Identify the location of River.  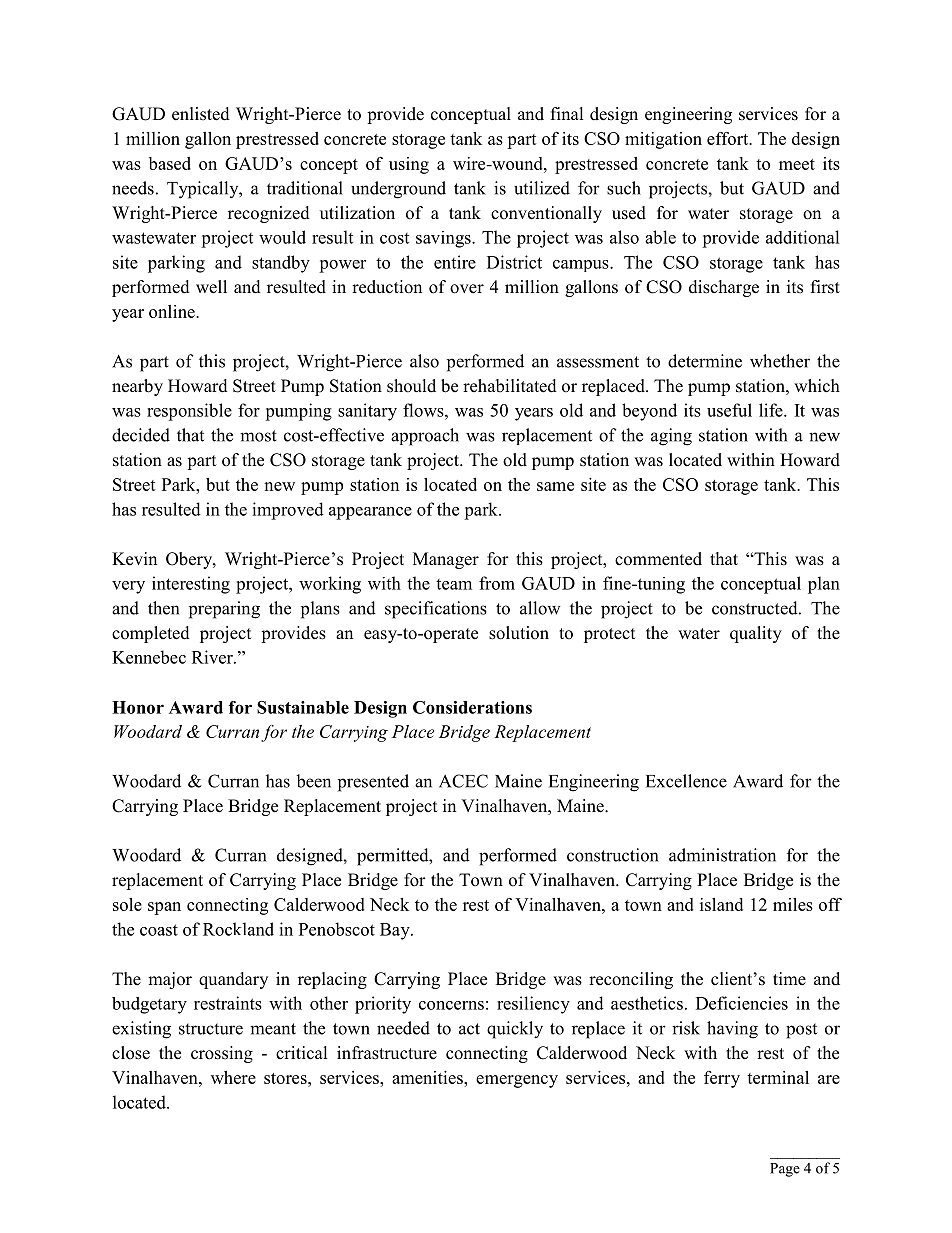
(213, 657).
